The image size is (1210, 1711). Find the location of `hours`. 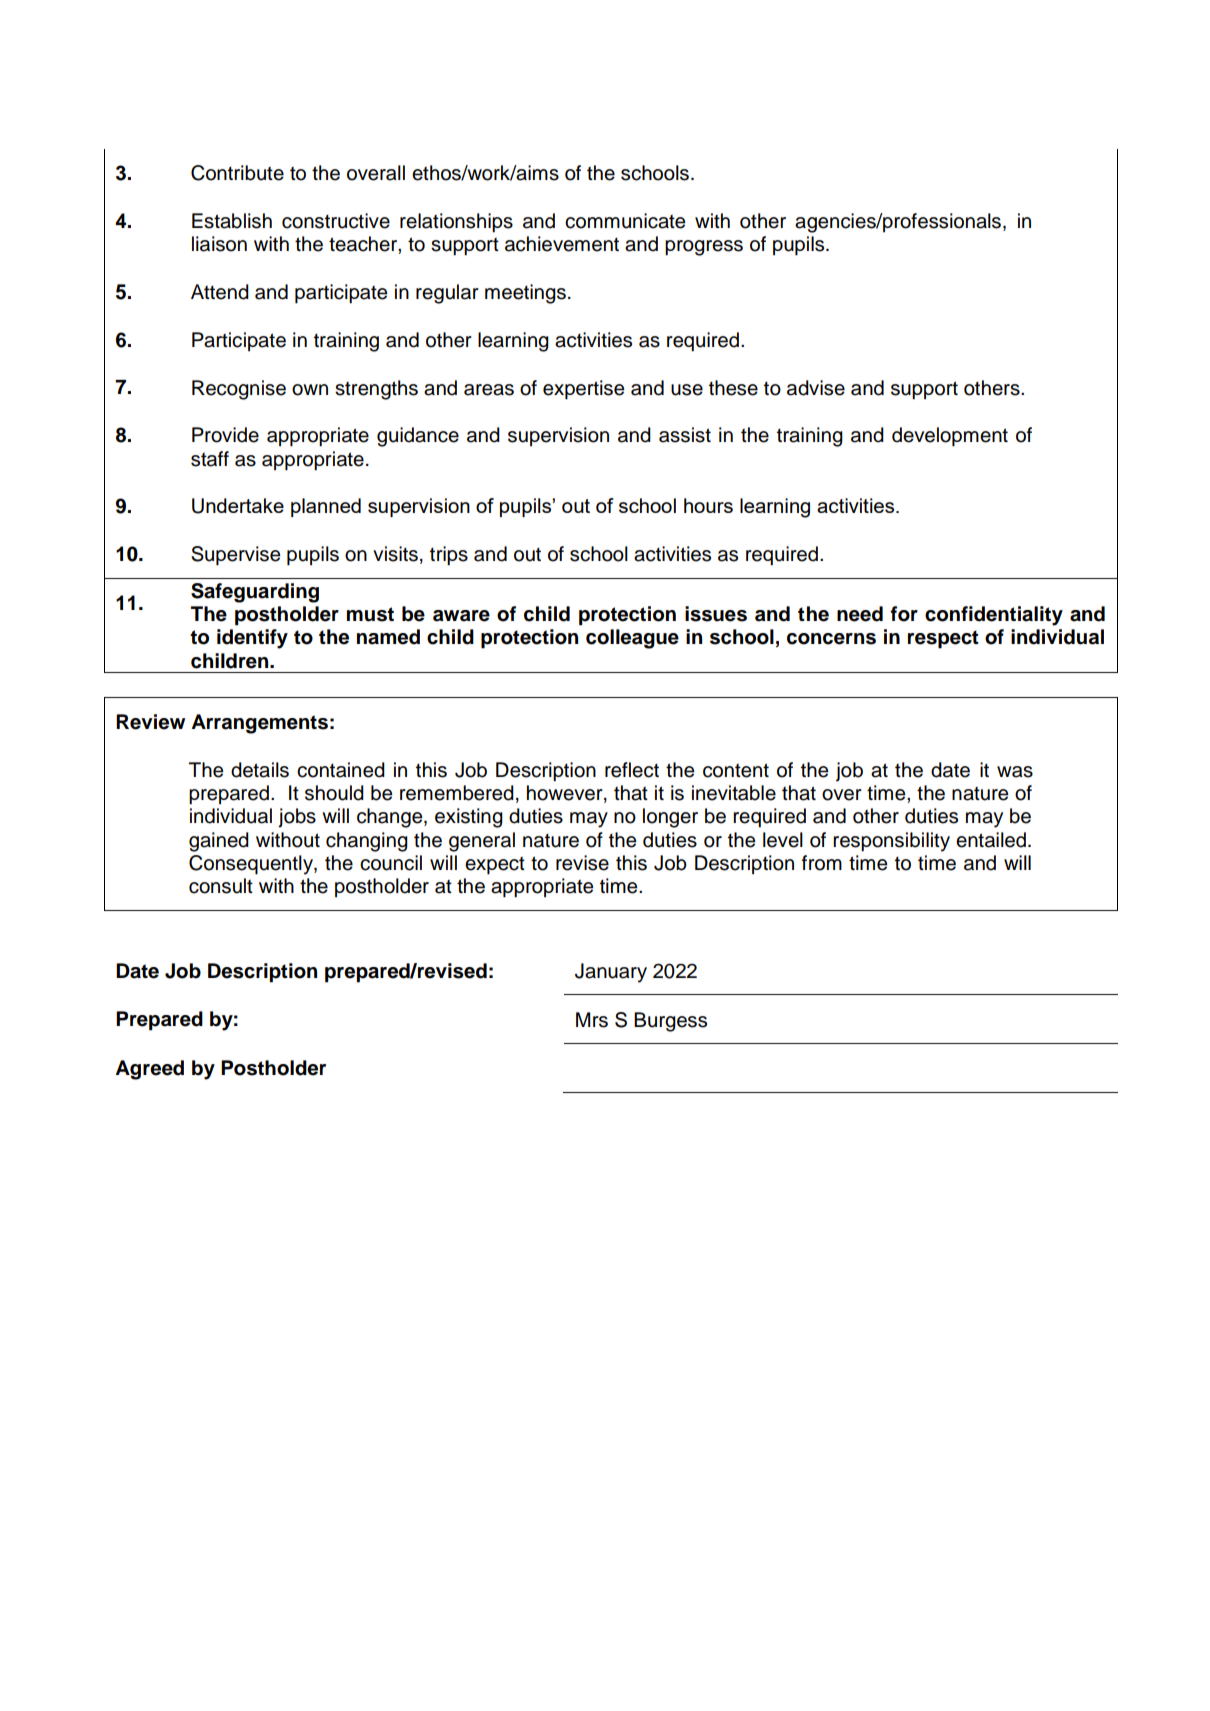

hours is located at coordinates (708, 505).
